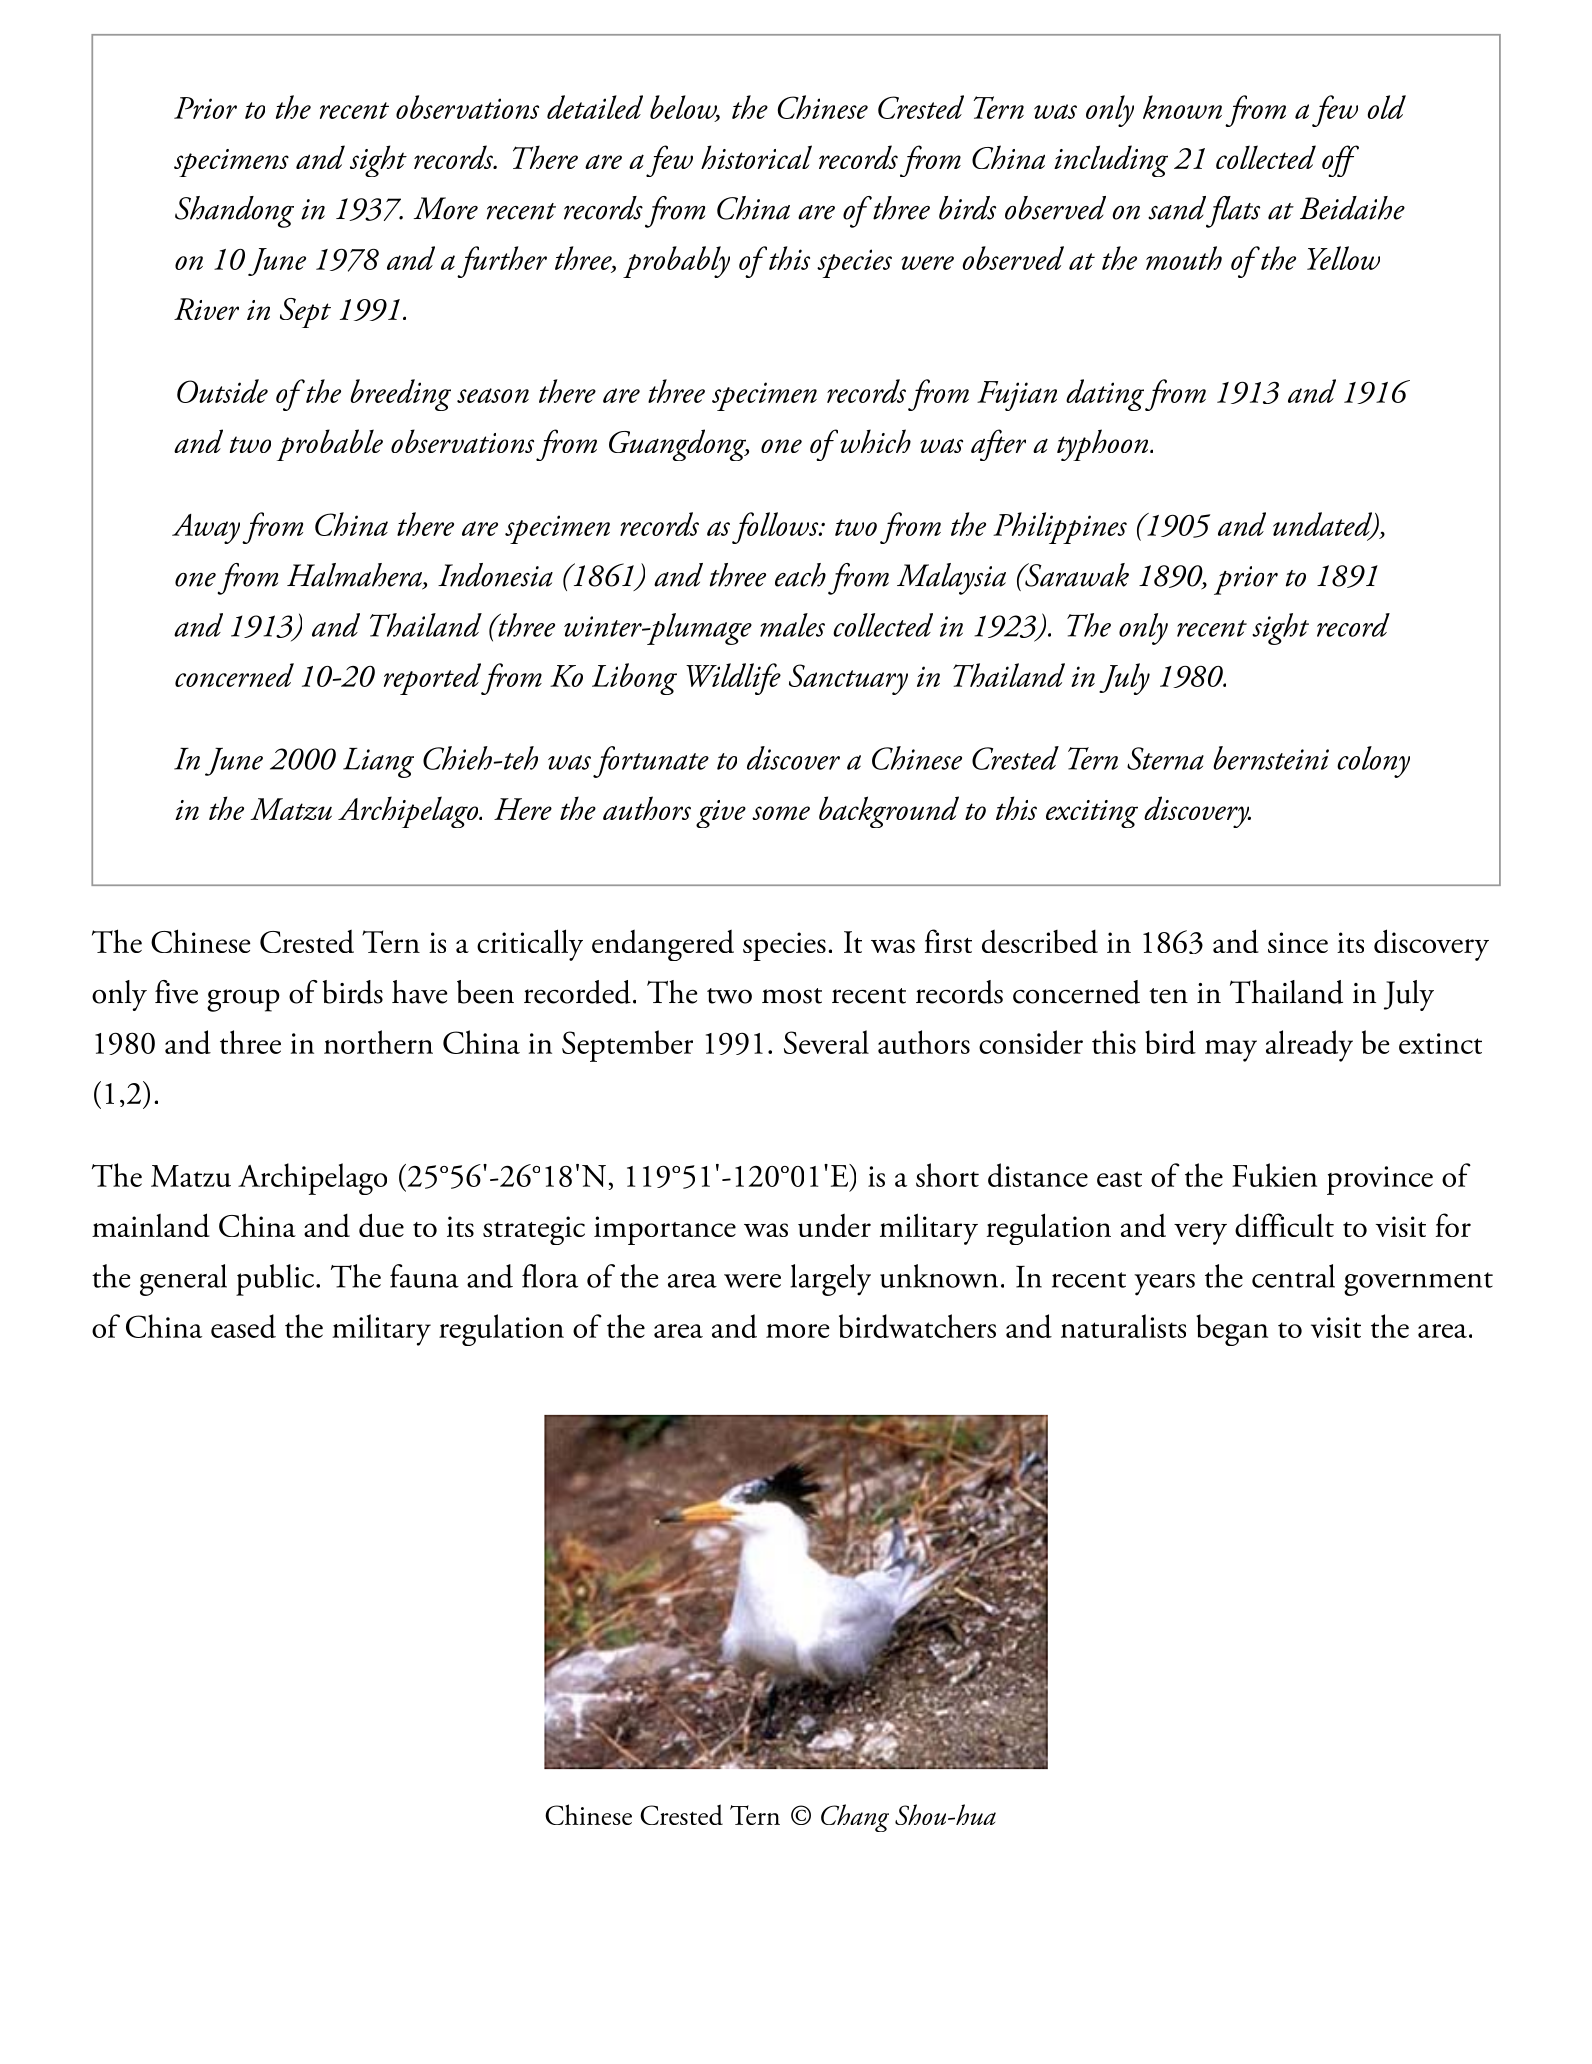 This screenshot has width=1592, height=2064. What do you see at coordinates (378, 1042) in the screenshot?
I see `northern` at bounding box center [378, 1042].
